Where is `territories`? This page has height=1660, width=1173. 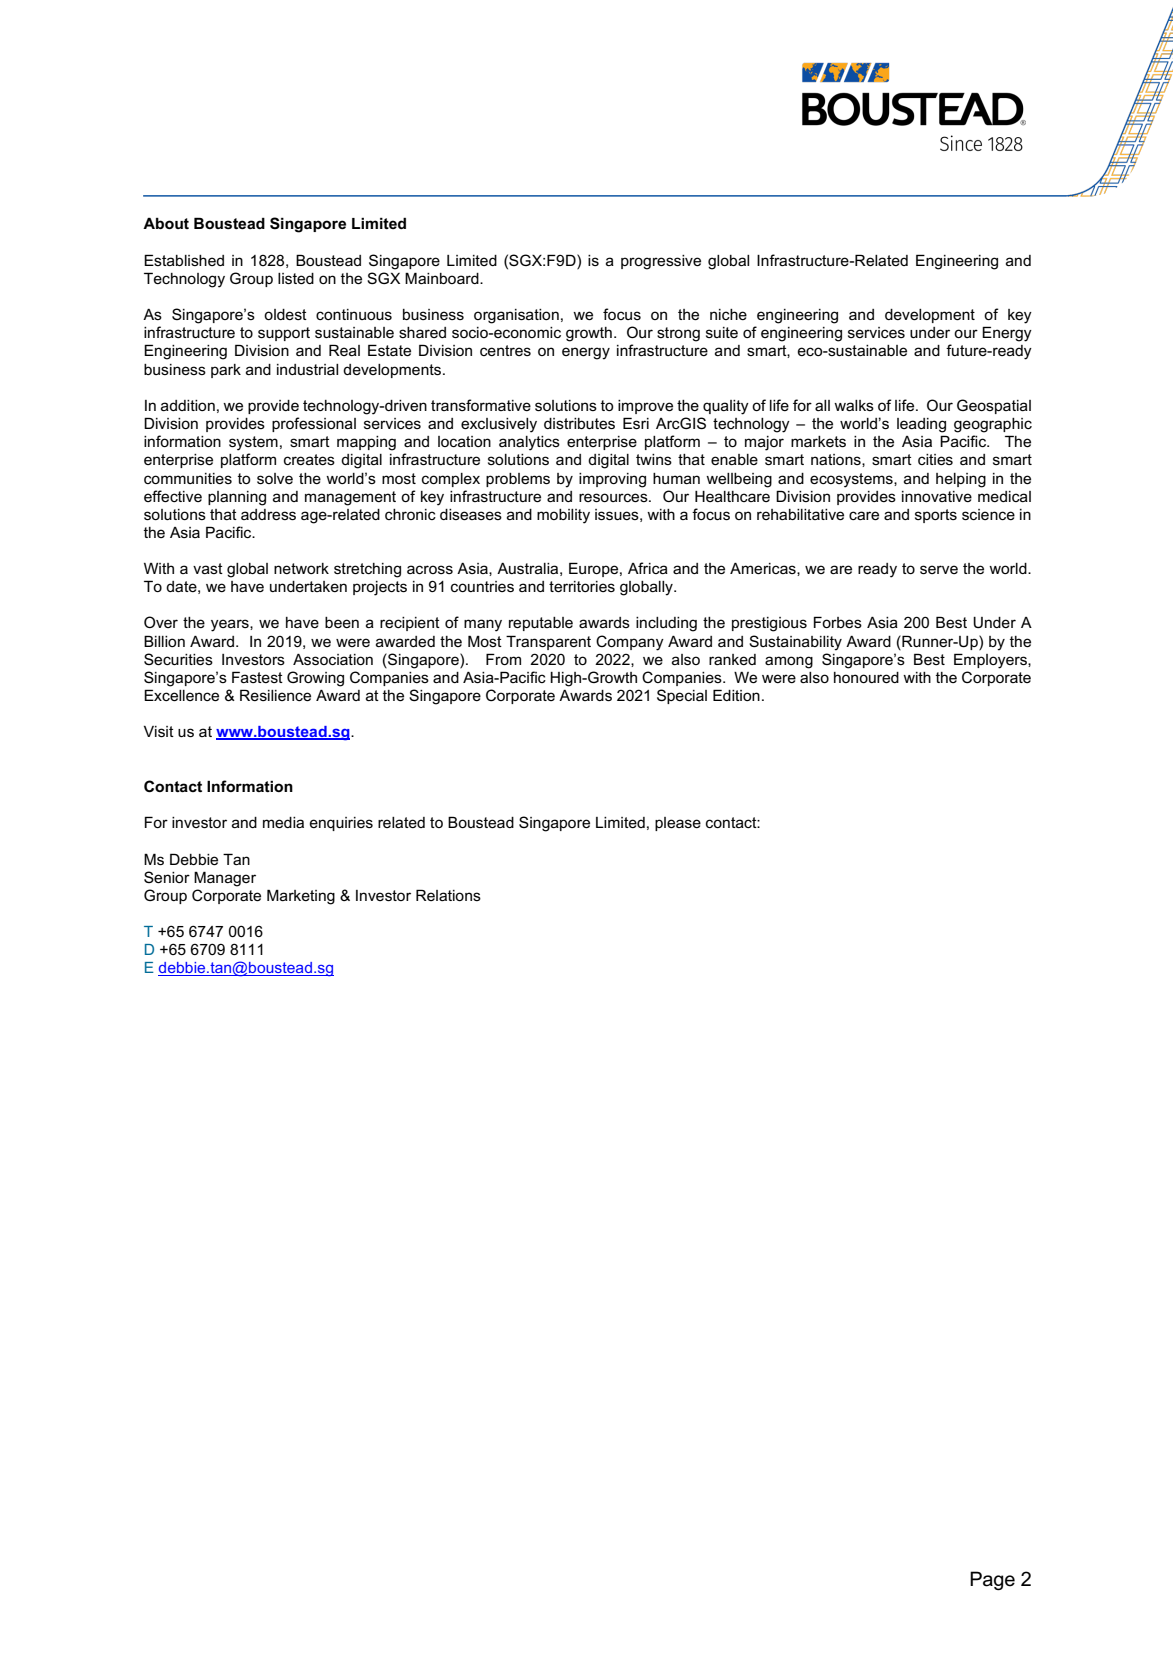 territories is located at coordinates (582, 586).
